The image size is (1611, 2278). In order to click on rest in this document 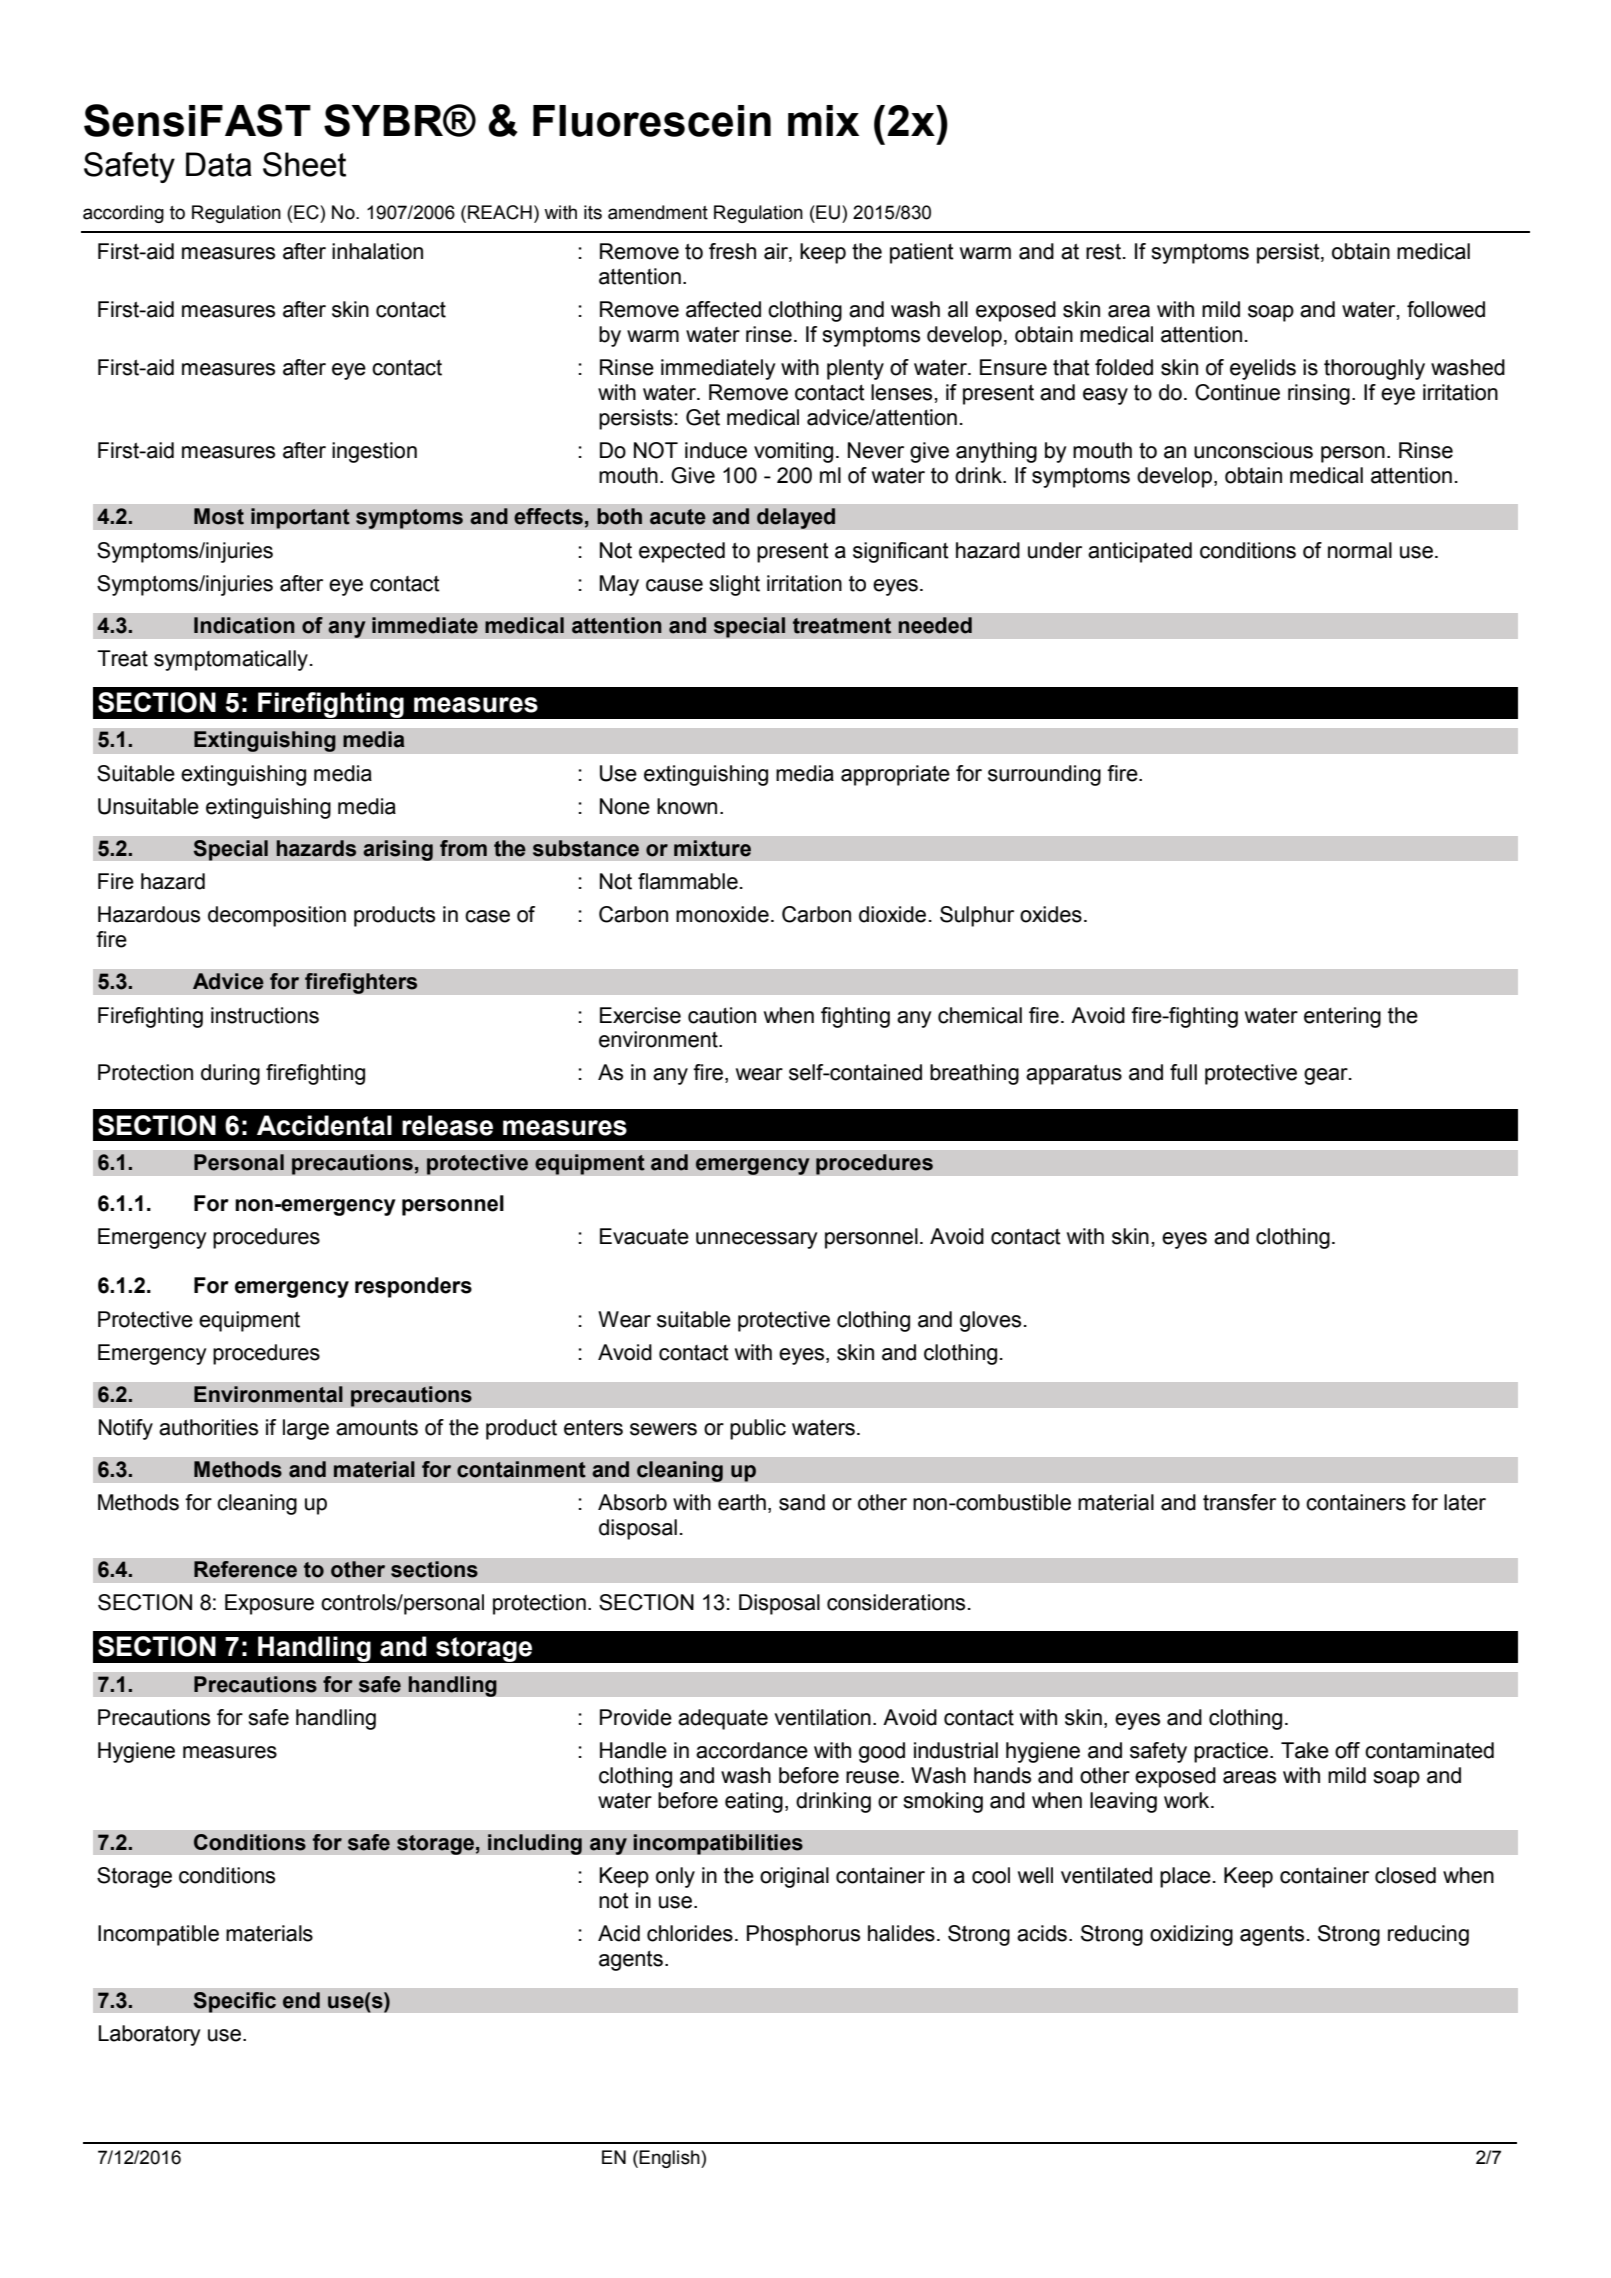, I will do `click(1105, 251)`.
